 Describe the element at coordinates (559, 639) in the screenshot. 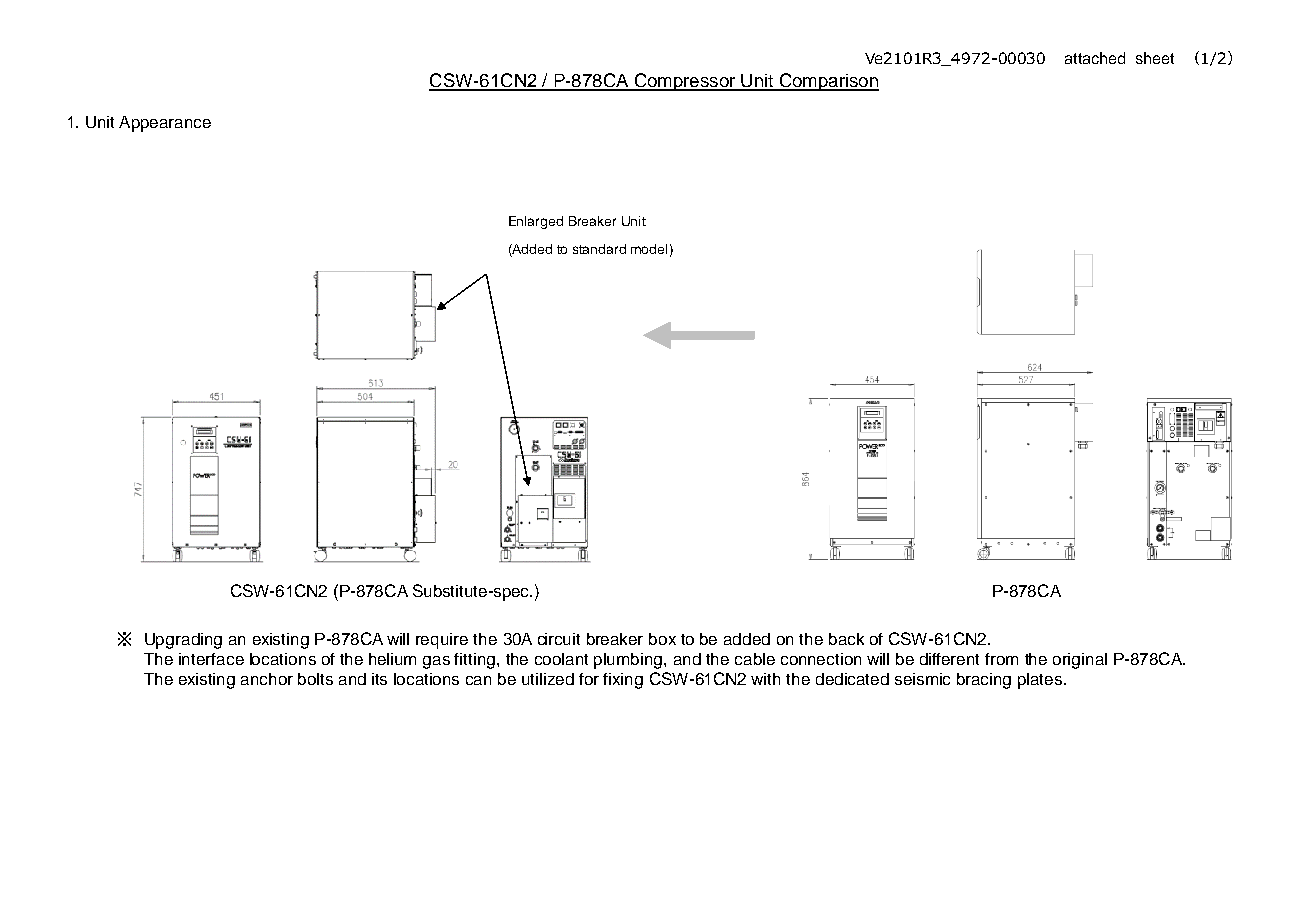

I see `circuit` at that location.
